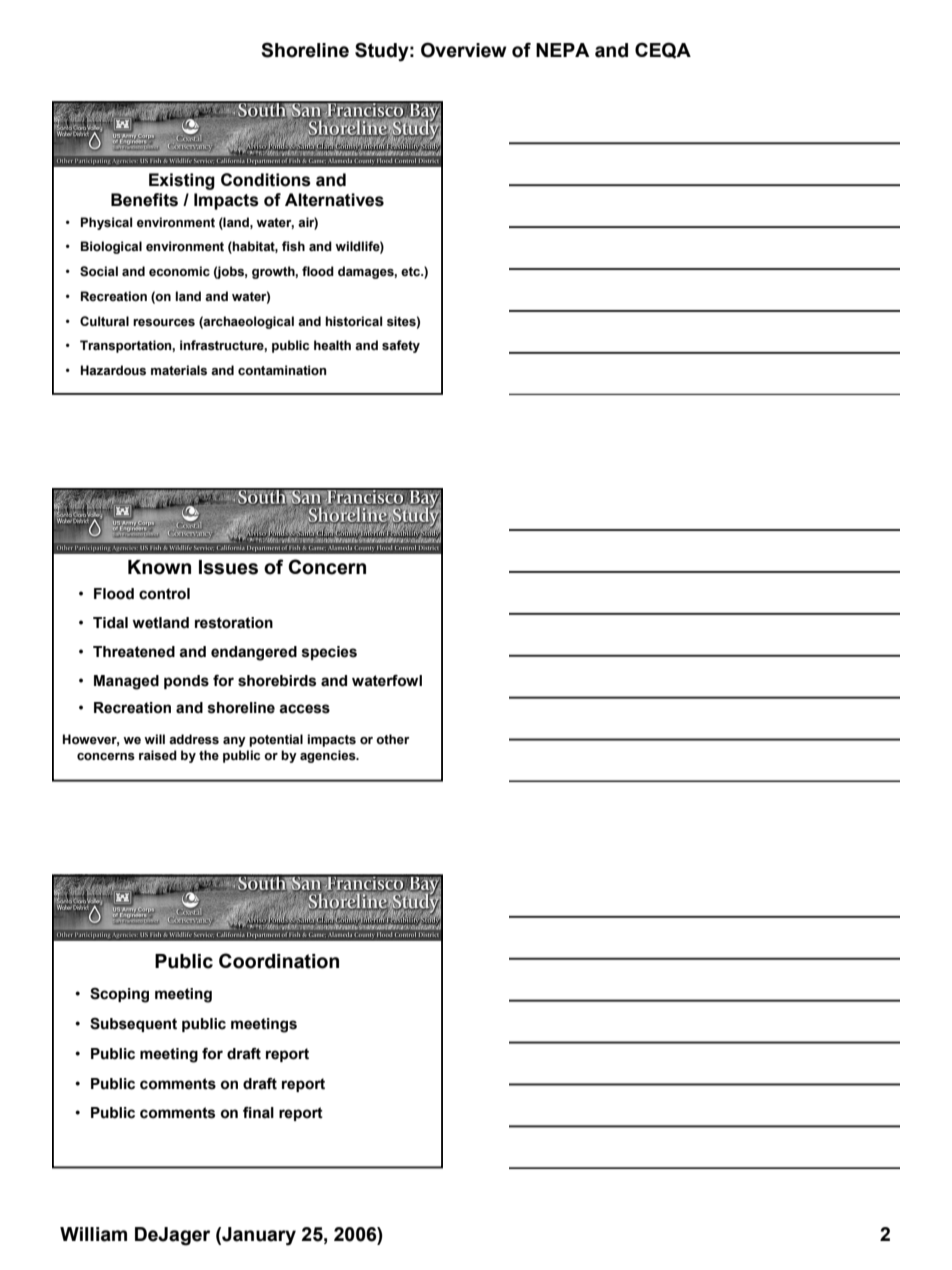 This screenshot has width=952, height=1270. Describe the element at coordinates (159, 567) in the screenshot. I see `Known` at that location.
